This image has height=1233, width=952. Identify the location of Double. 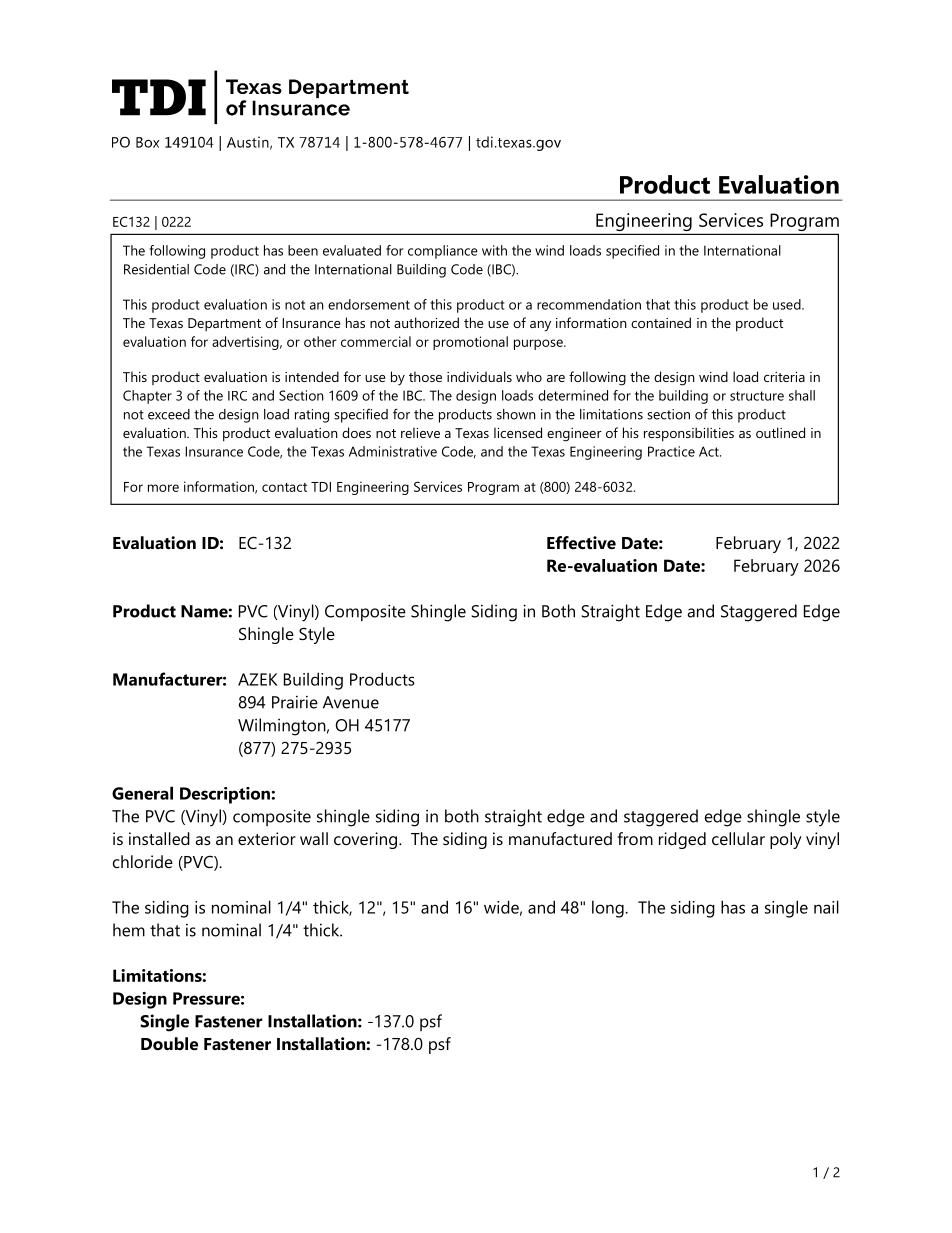
(169, 1043).
